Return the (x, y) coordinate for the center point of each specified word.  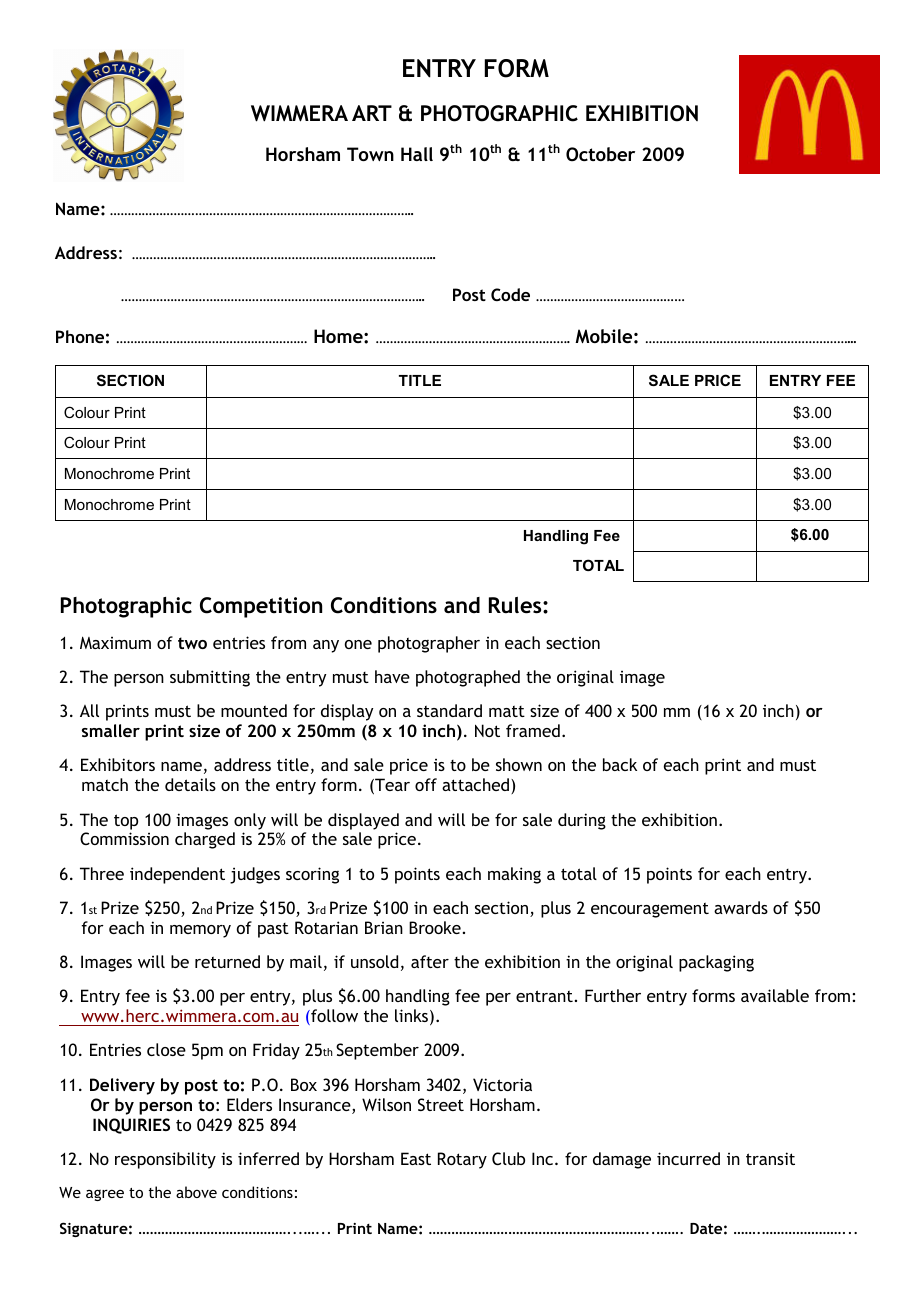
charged (205, 840)
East (416, 1158)
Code (510, 294)
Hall (417, 154)
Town (370, 154)
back (620, 764)
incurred (688, 1158)
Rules (516, 605)
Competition (261, 607)
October (600, 154)
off (426, 784)
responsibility (165, 1160)
